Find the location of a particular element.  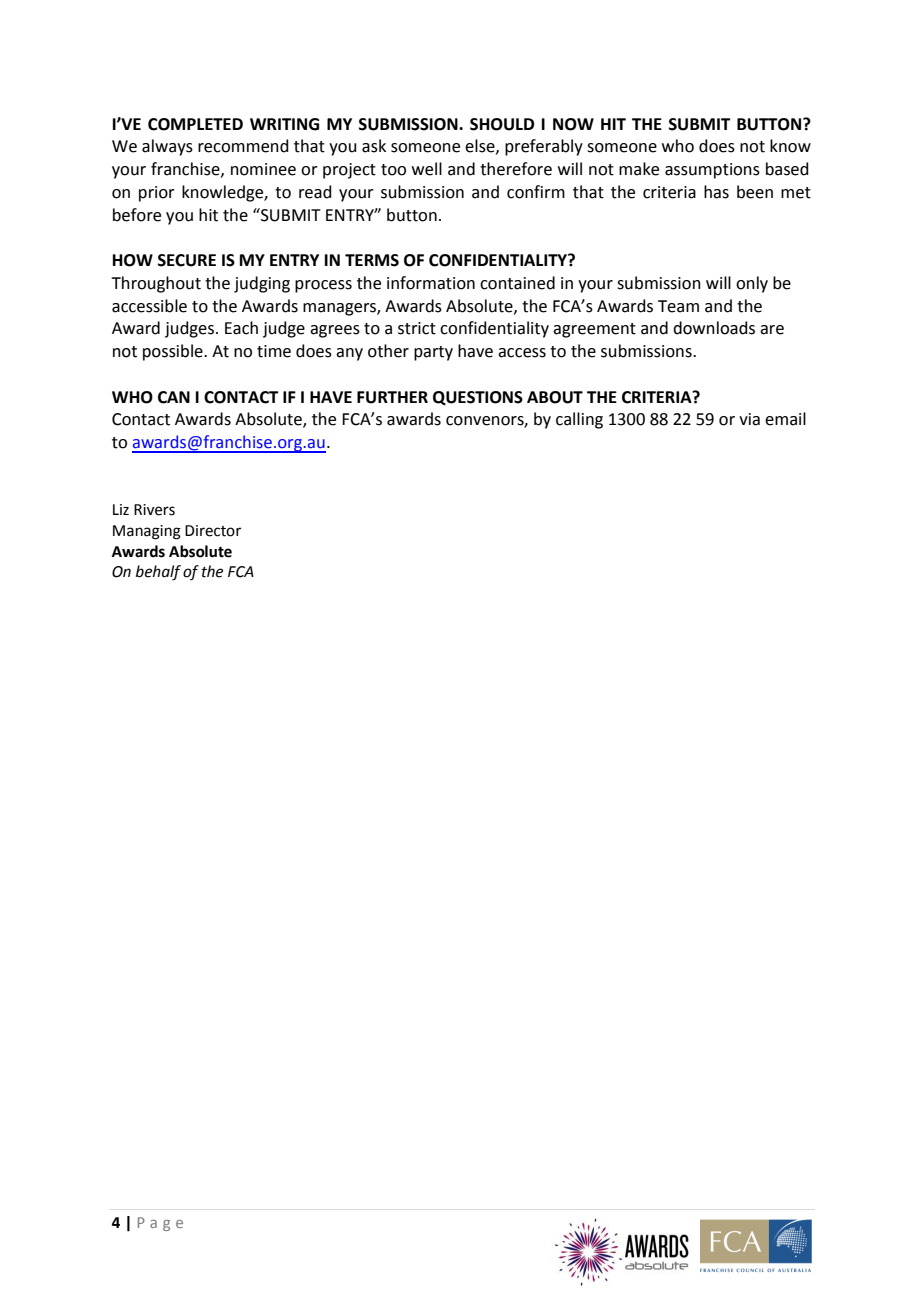

only is located at coordinates (752, 284).
